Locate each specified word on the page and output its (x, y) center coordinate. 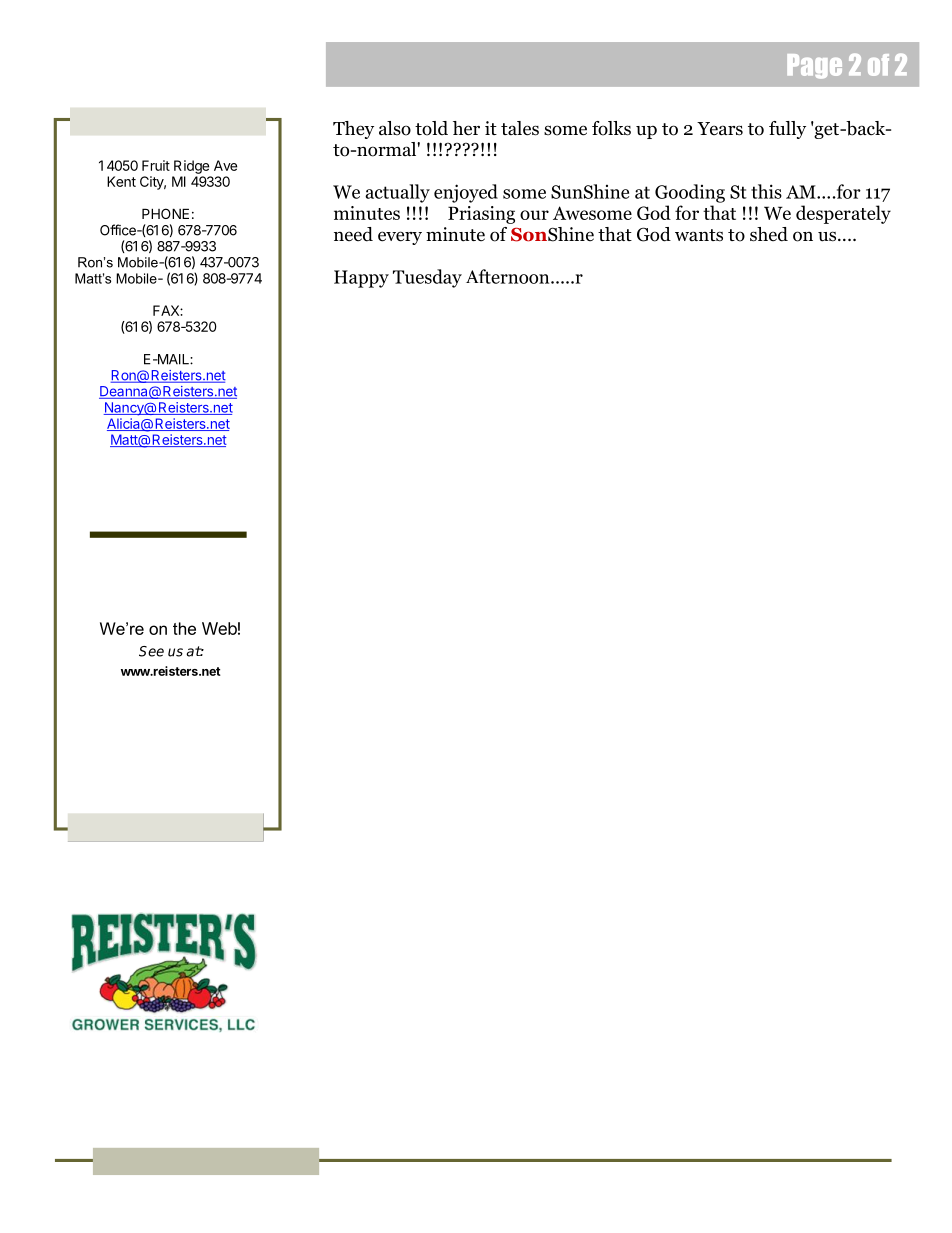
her (466, 128)
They (353, 130)
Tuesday (427, 278)
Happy (361, 279)
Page (814, 66)
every (400, 238)
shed (769, 234)
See (151, 651)
